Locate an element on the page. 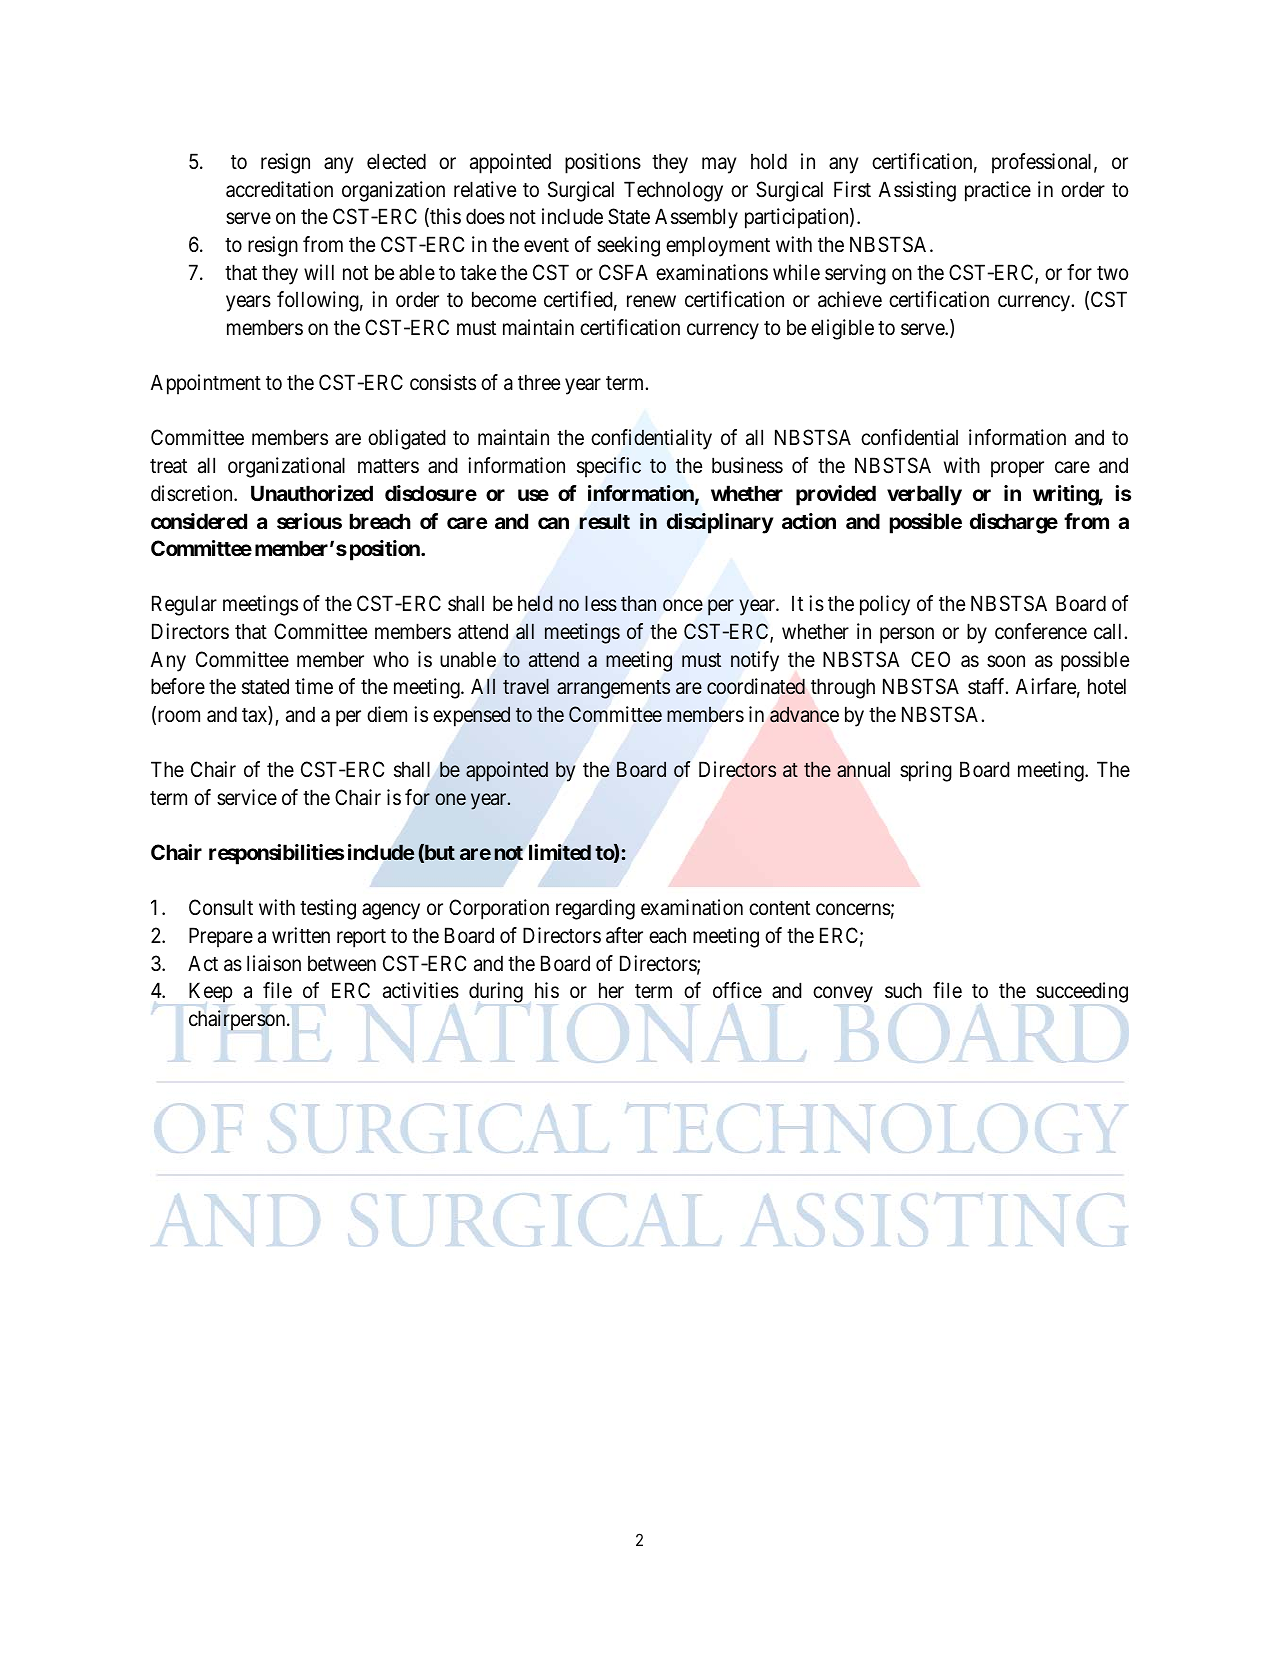  conference is located at coordinates (1041, 631).
